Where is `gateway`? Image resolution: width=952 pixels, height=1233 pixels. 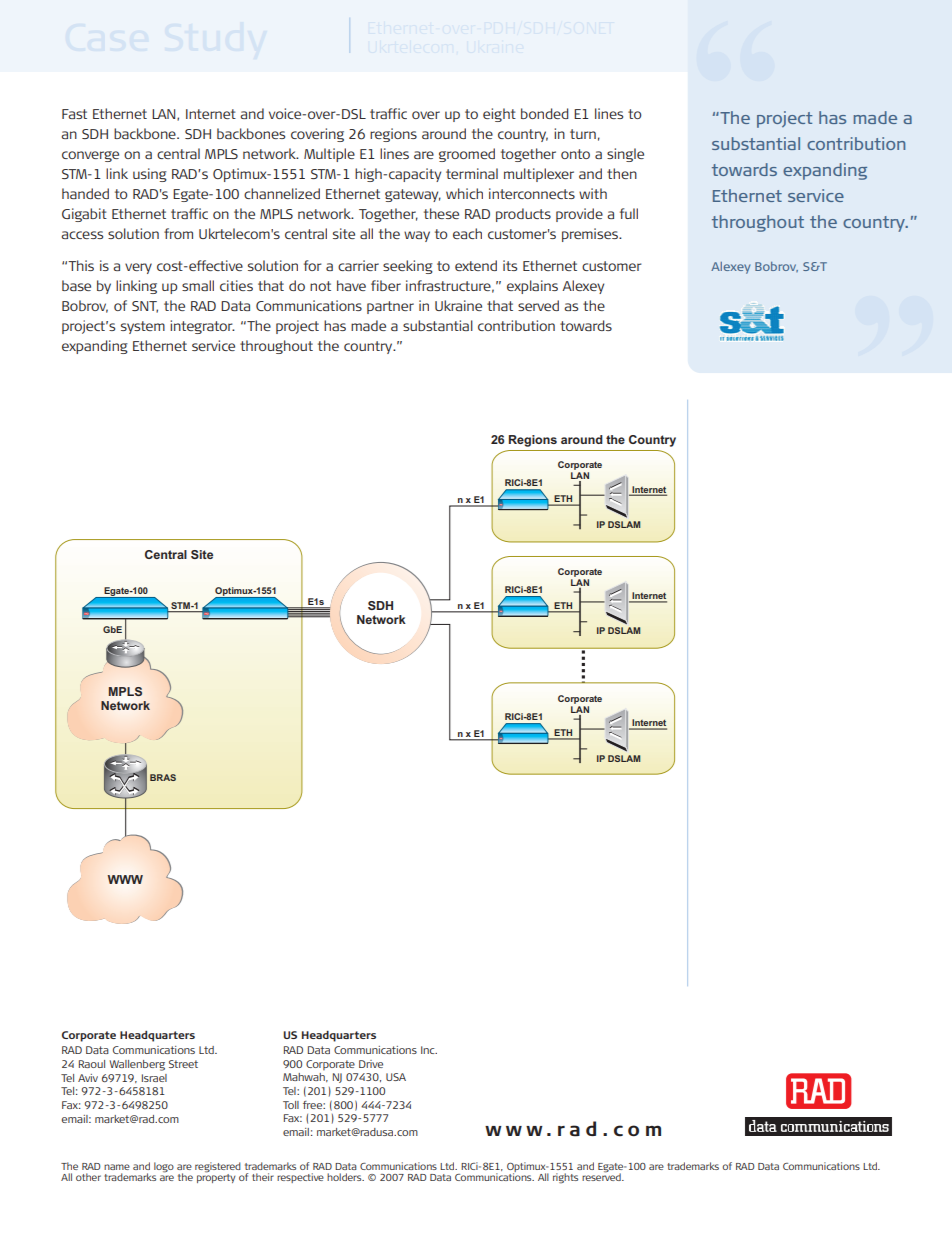 gateway is located at coordinates (413, 195).
